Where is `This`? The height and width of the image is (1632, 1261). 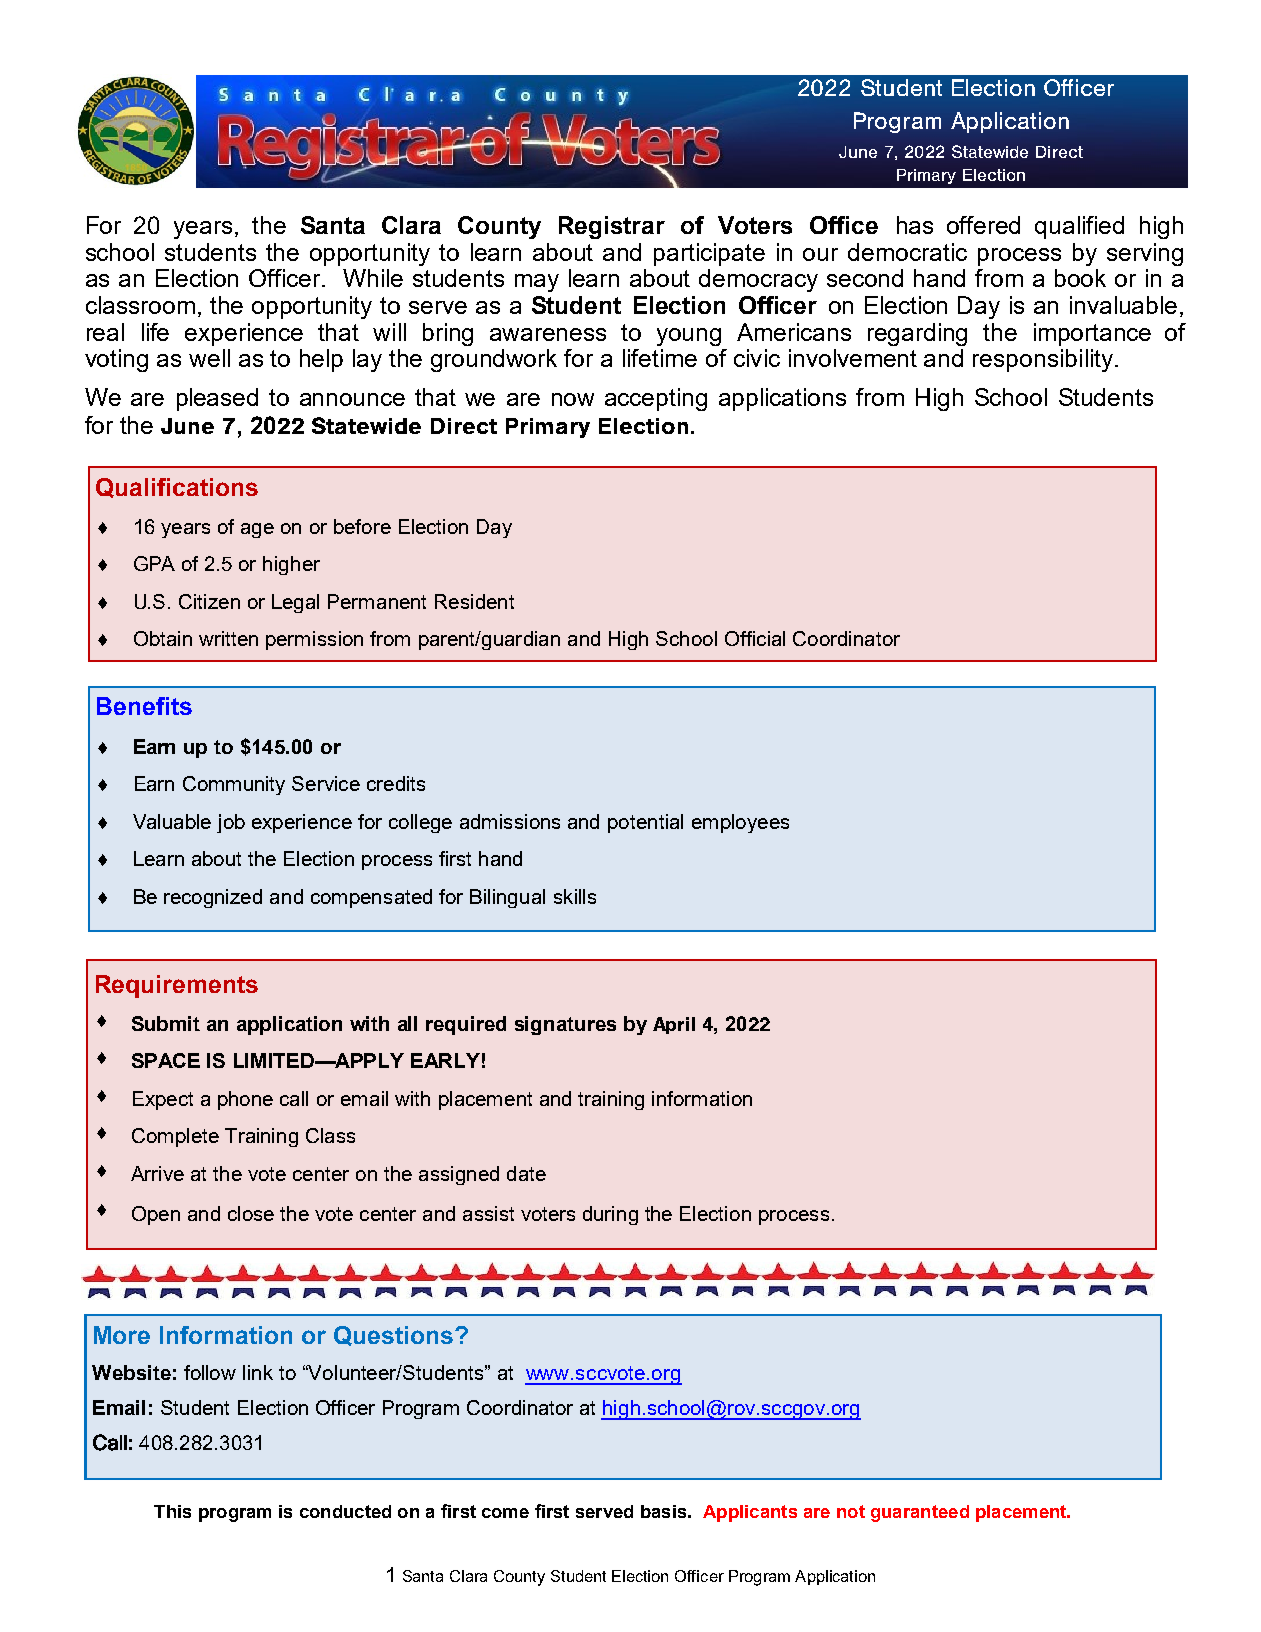 This is located at coordinates (172, 1511).
